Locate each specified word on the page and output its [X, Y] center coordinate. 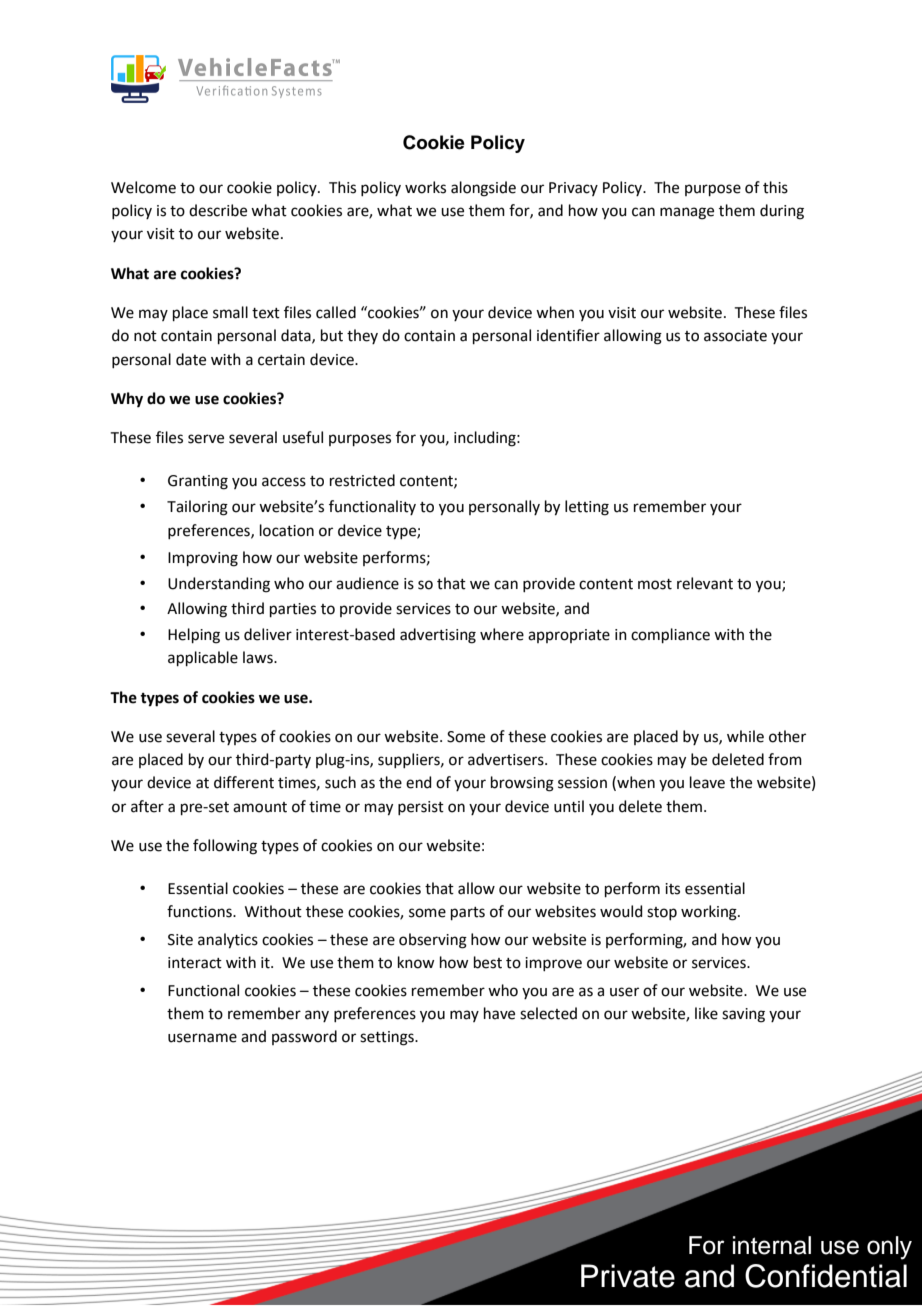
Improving [203, 559]
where [502, 634]
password [304, 1037]
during [782, 212]
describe [218, 210]
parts [468, 913]
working [710, 913]
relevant [705, 583]
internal [772, 1245]
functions [200, 911]
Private [628, 1276]
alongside [483, 189]
